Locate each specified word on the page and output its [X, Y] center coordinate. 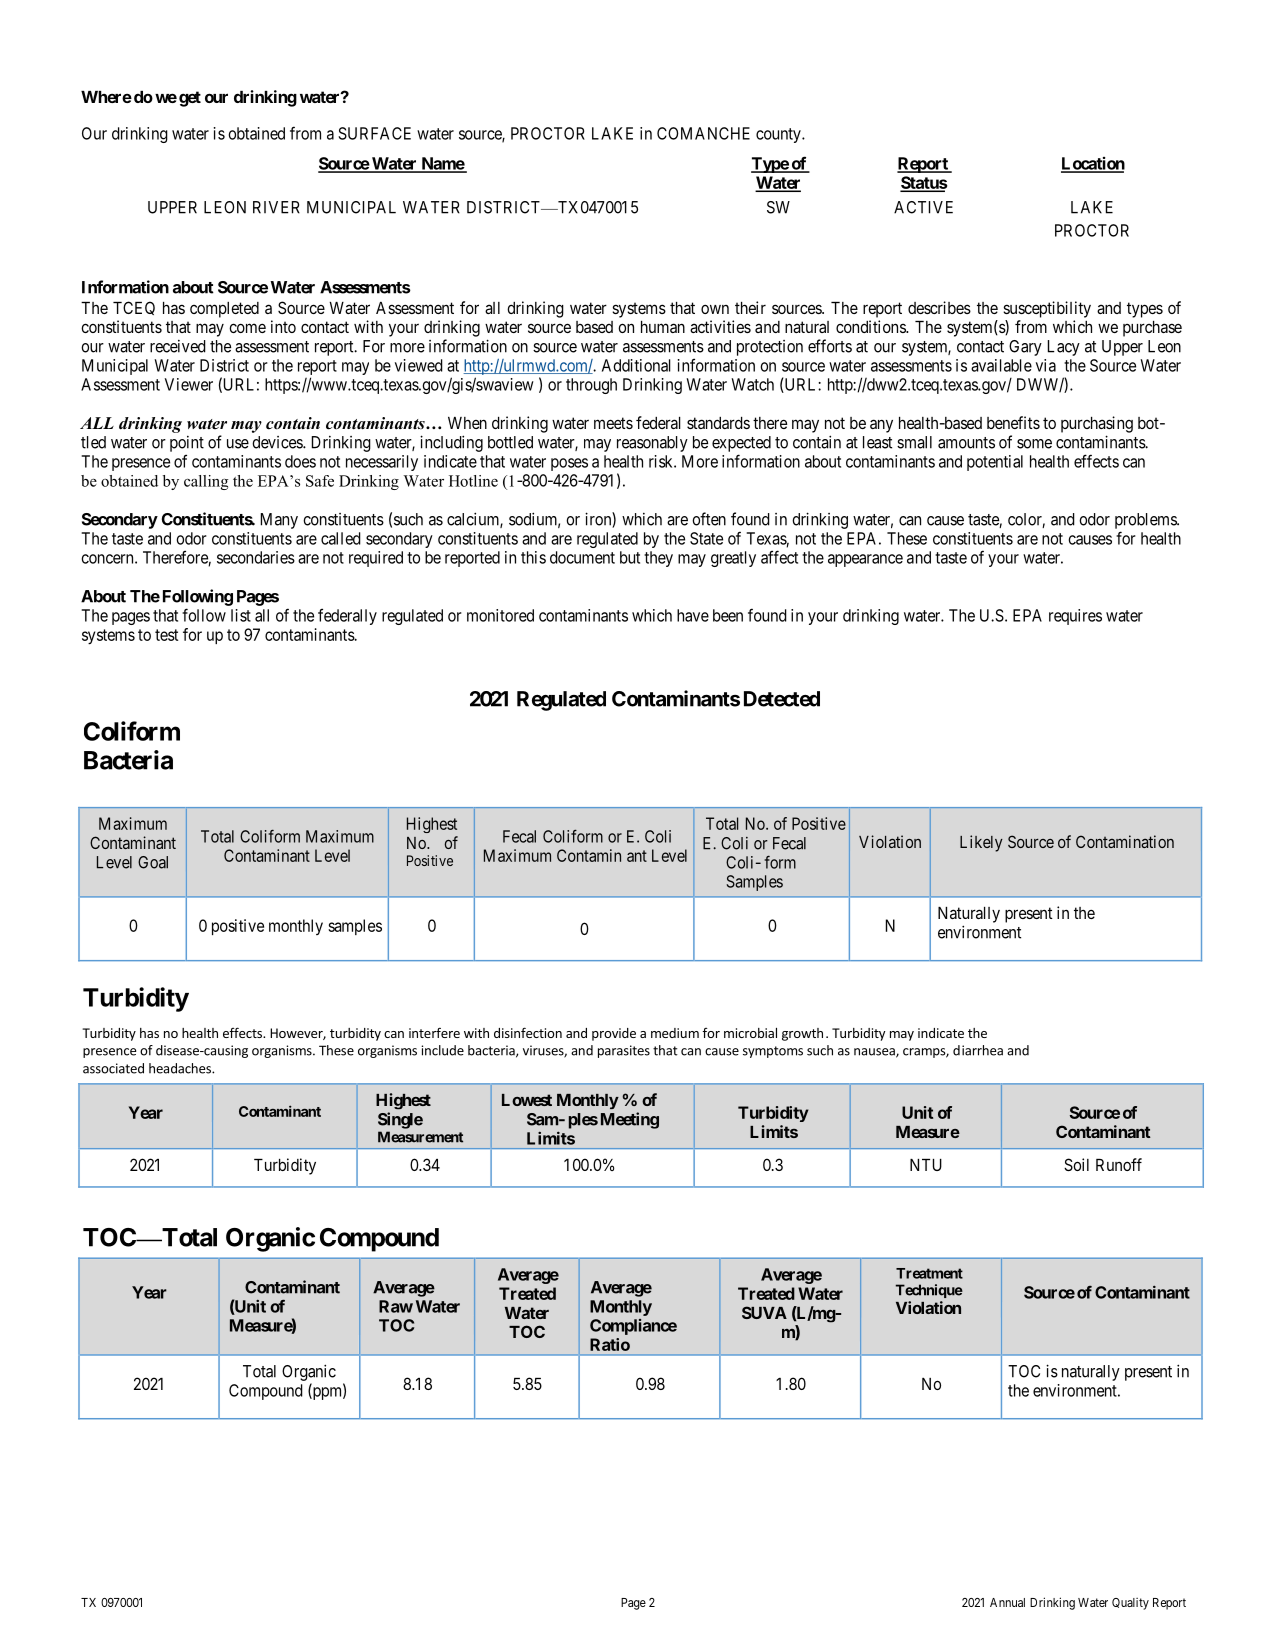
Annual [1007, 1602]
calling [206, 482]
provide [614, 1034]
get [190, 99]
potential [995, 463]
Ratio [610, 1344]
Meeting [630, 1120]
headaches [181, 1068]
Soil [1076, 1164]
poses [569, 464]
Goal [153, 862]
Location [1093, 164]
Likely [981, 843]
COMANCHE [703, 133]
